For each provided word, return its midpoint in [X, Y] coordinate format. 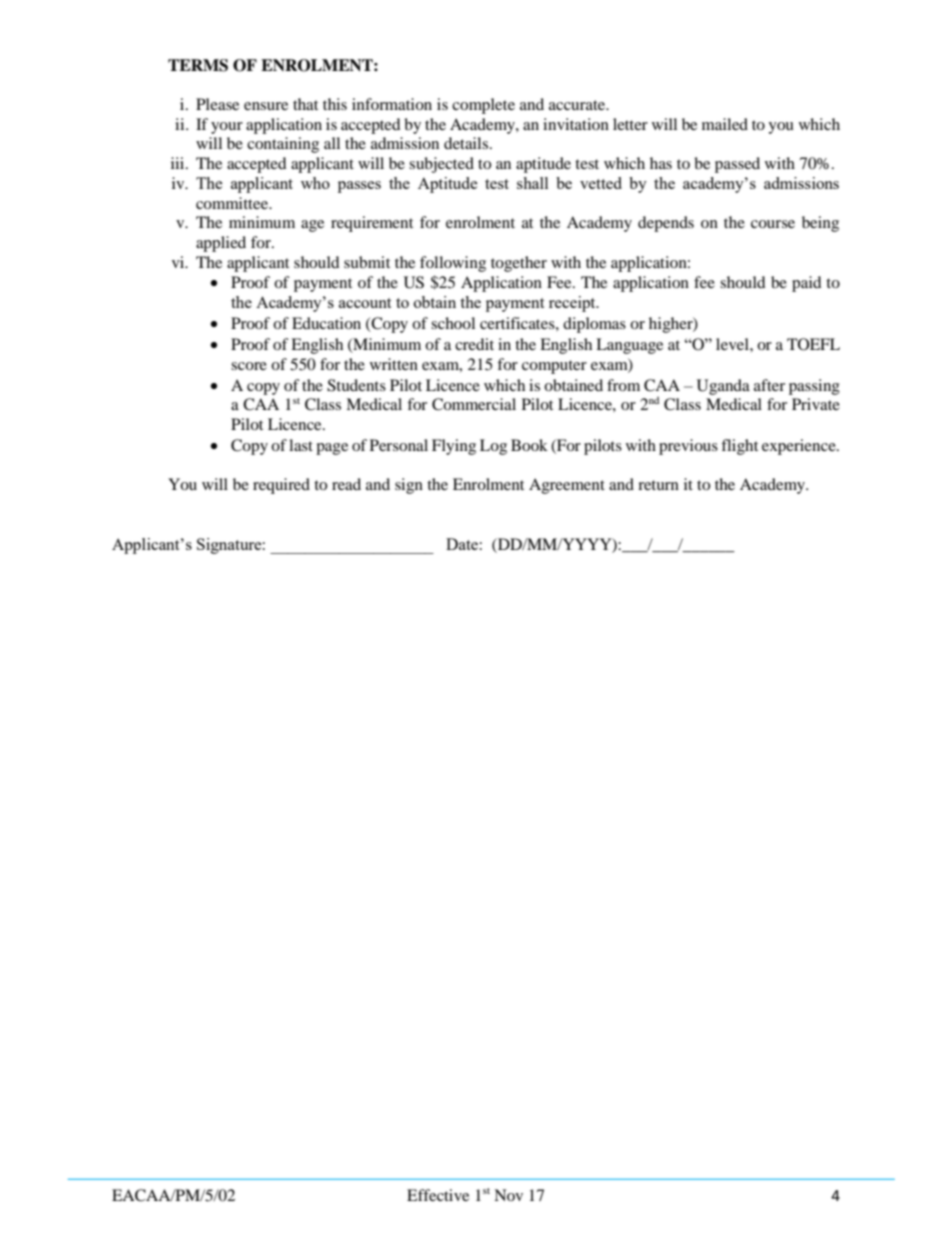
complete [483, 106]
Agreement [567, 486]
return [658, 485]
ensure [266, 106]
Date [462, 544]
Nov [508, 1195]
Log [493, 447]
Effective [438, 1195]
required [281, 486]
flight [739, 447]
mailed [725, 124]
